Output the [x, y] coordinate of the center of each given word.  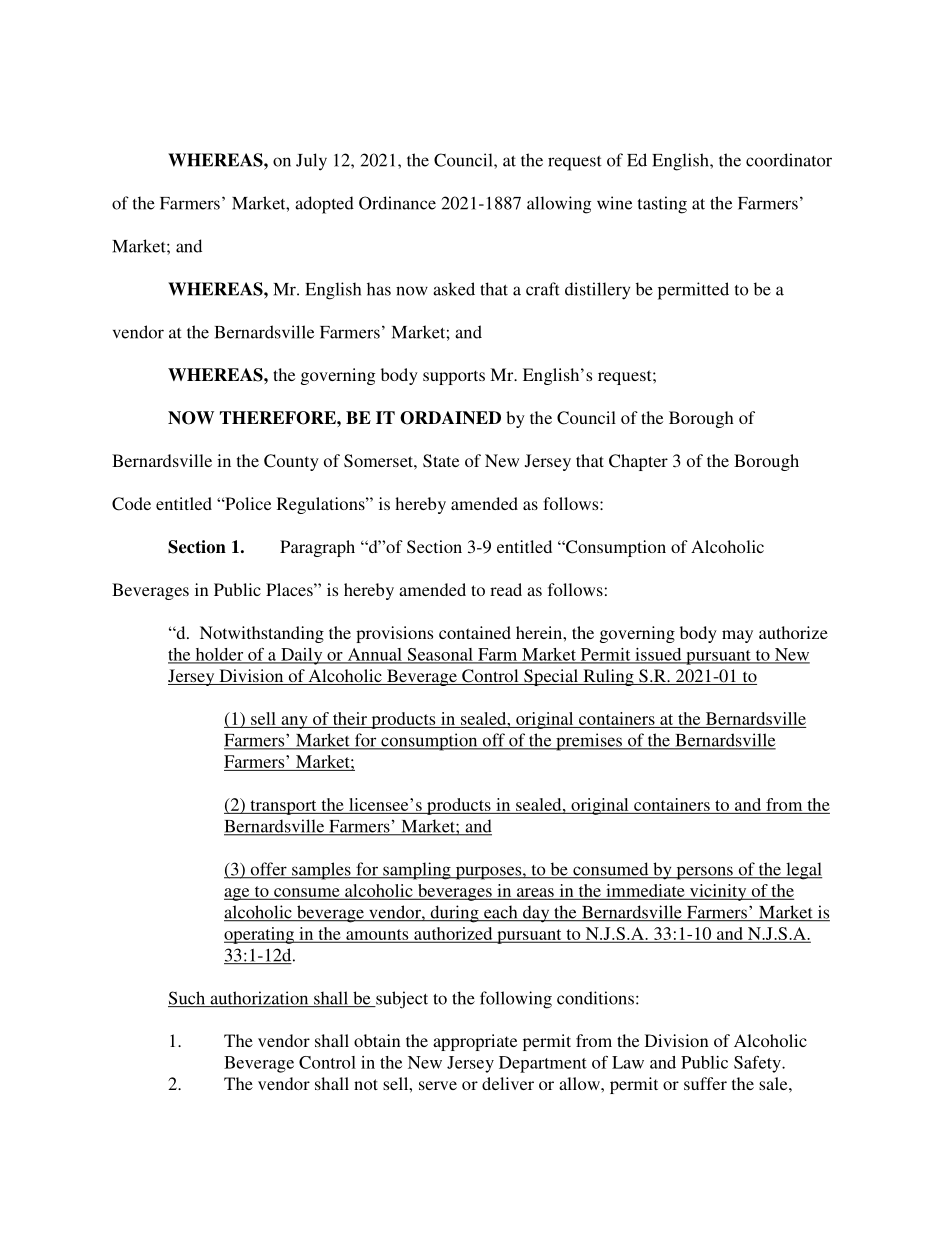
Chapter [638, 462]
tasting [662, 205]
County [291, 462]
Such [188, 999]
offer [268, 870]
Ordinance [397, 203]
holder [219, 655]
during [454, 914]
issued [658, 655]
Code [131, 504]
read [506, 589]
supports [454, 377]
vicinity [718, 892]
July [311, 162]
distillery [597, 291]
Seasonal [440, 655]
